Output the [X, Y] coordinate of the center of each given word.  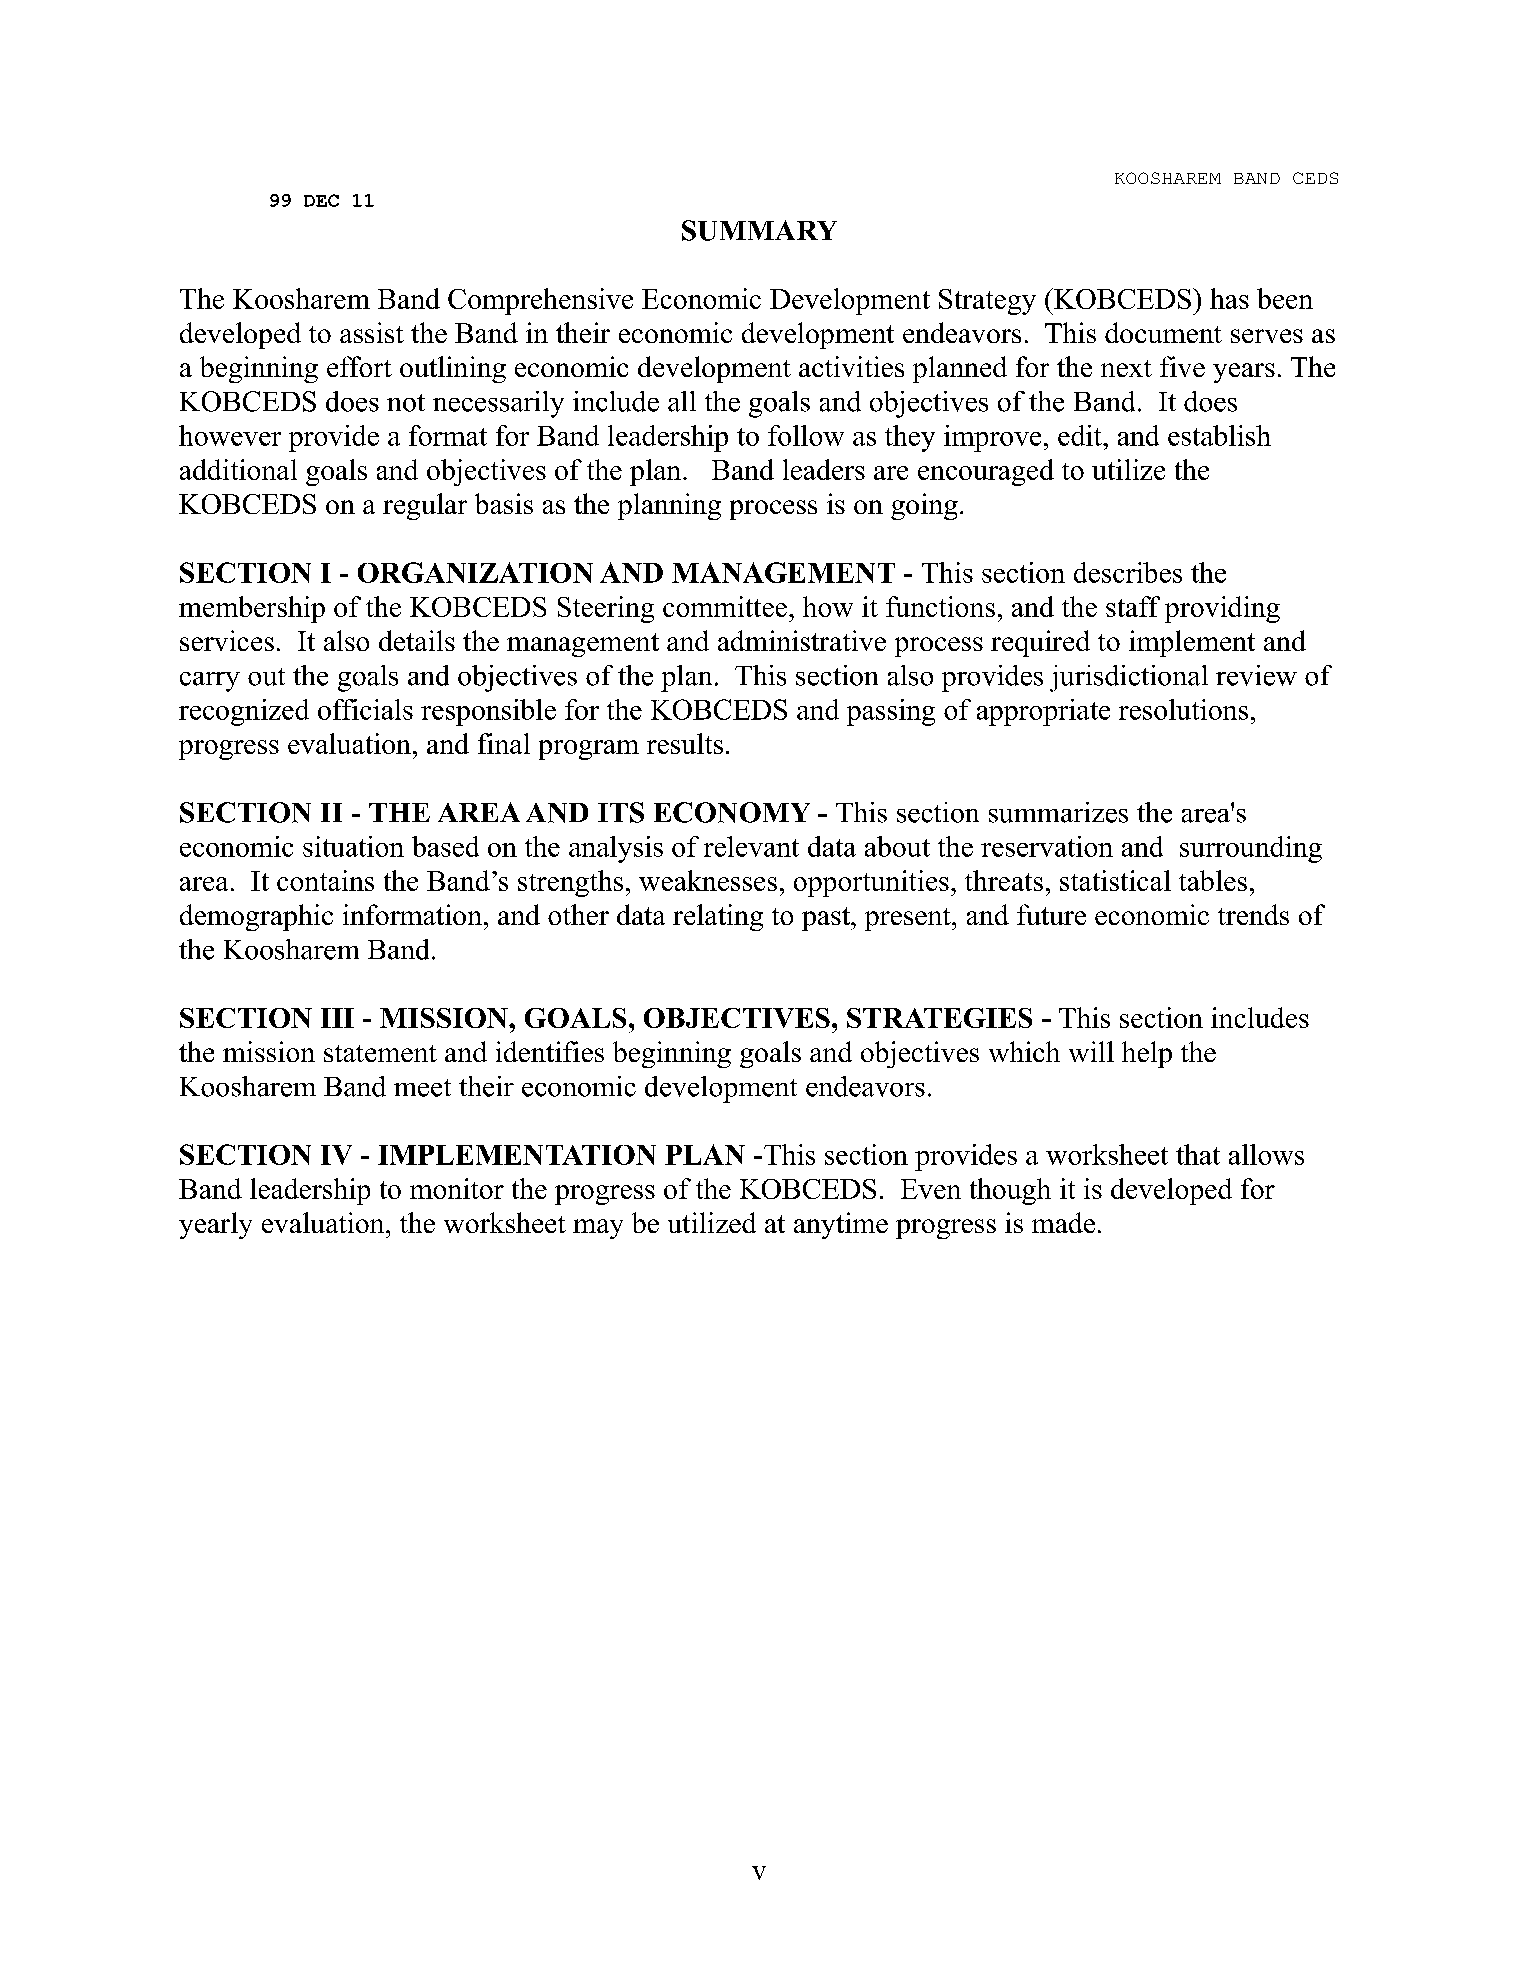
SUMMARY [759, 230]
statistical [1115, 880]
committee [725, 606]
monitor [457, 1188]
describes [1128, 572]
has [1229, 298]
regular [425, 506]
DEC [321, 200]
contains [325, 880]
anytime [841, 1225]
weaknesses [708, 880]
